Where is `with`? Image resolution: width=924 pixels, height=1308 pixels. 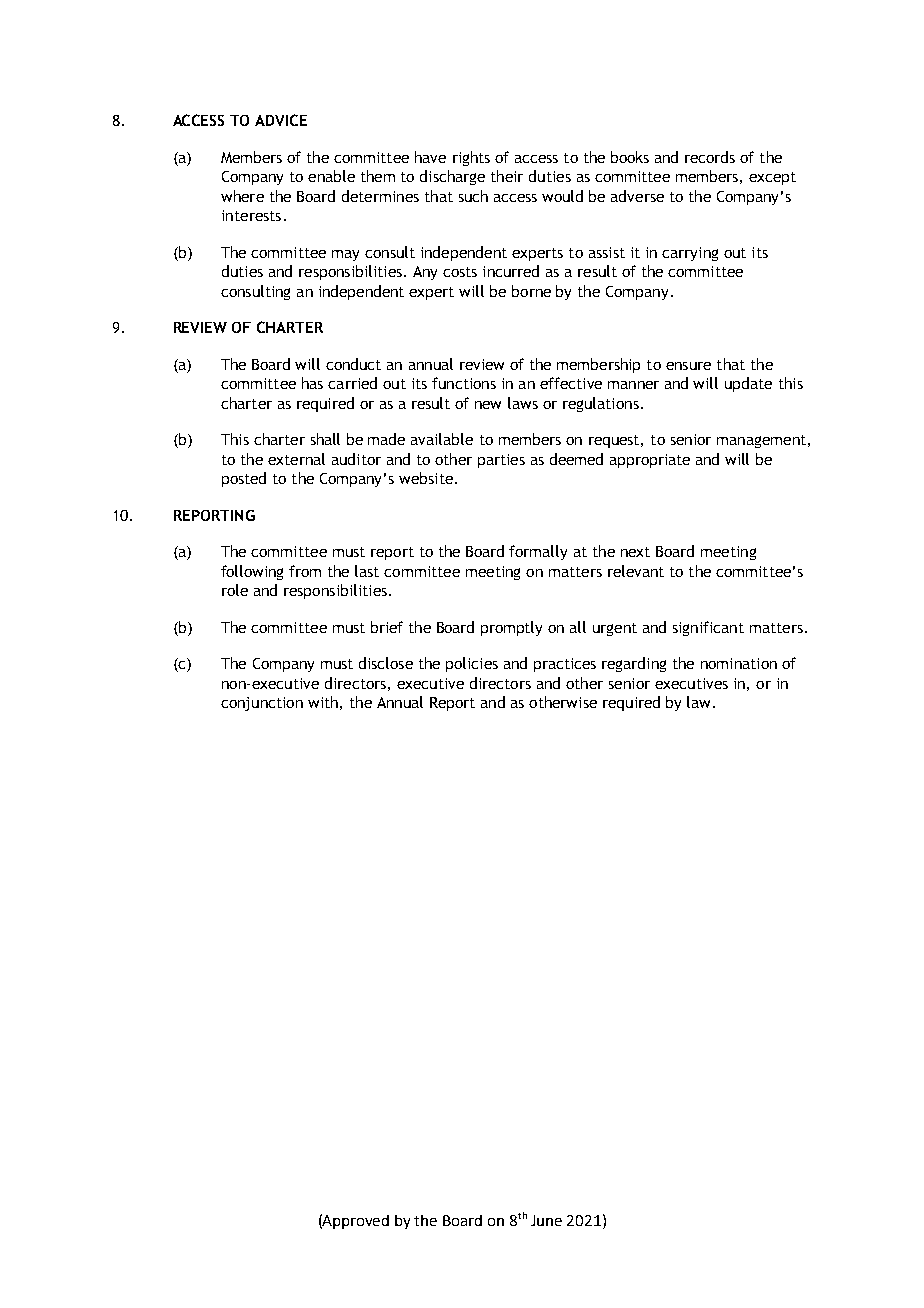 with is located at coordinates (323, 702).
